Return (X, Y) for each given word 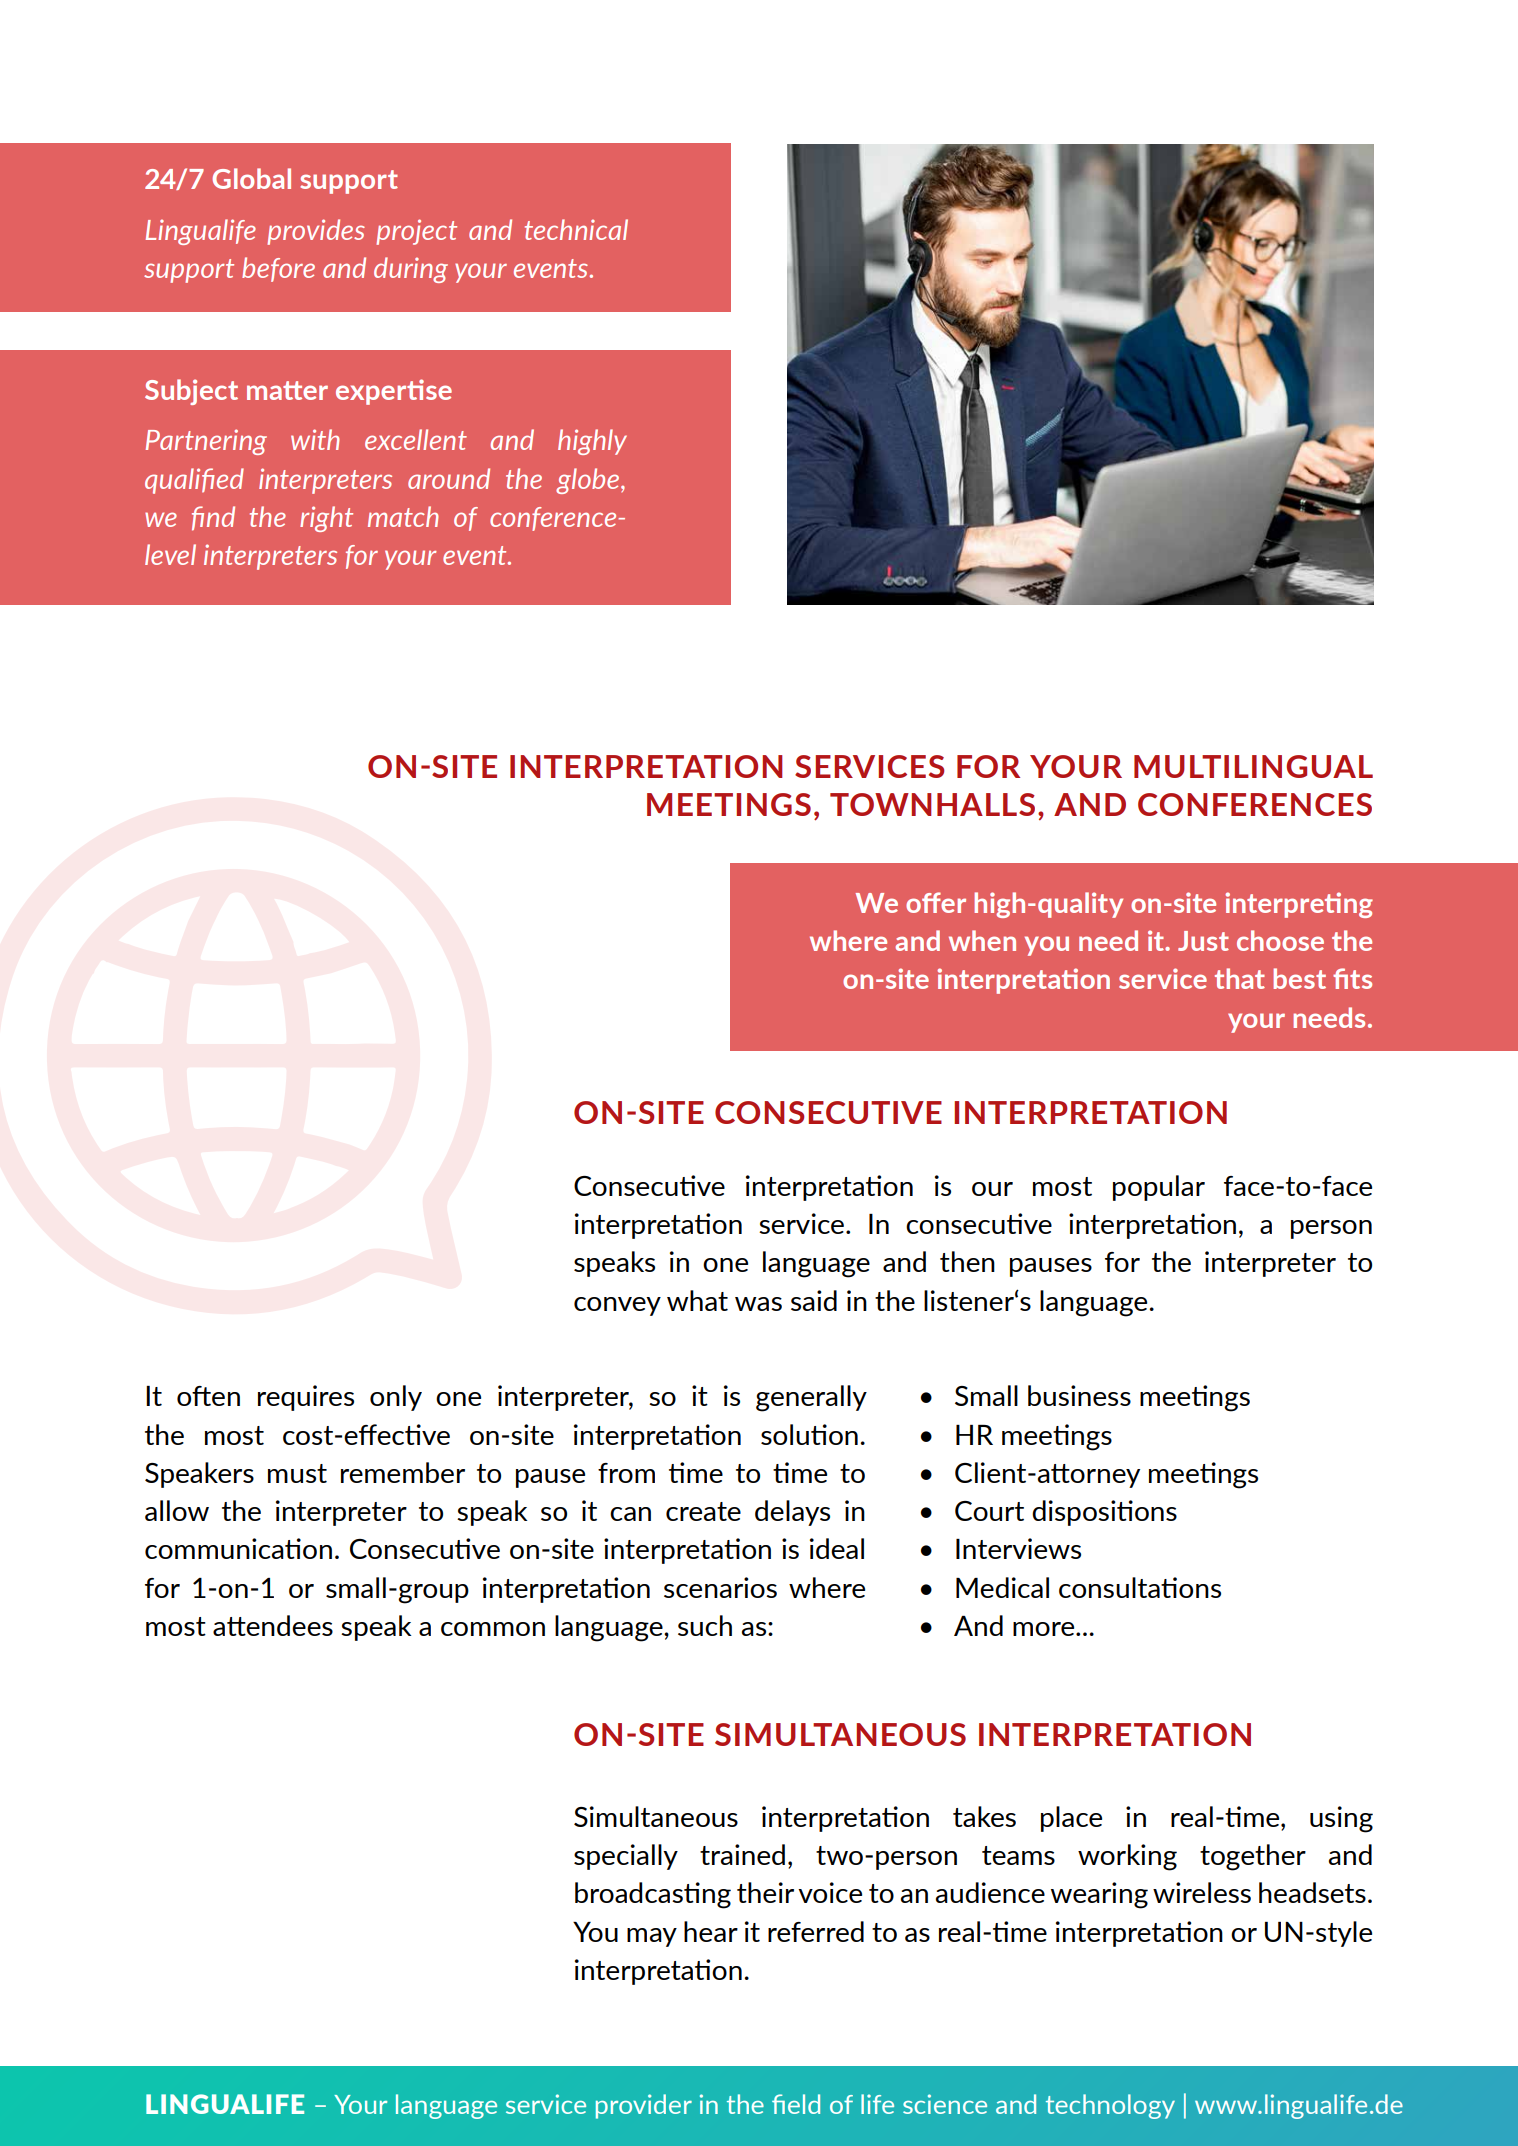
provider (644, 2106)
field (796, 2104)
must (297, 1473)
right (326, 519)
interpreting (1299, 905)
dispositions (1104, 1513)
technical (576, 229)
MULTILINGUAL (1253, 766)
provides (316, 232)
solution (809, 1434)
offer (936, 902)
